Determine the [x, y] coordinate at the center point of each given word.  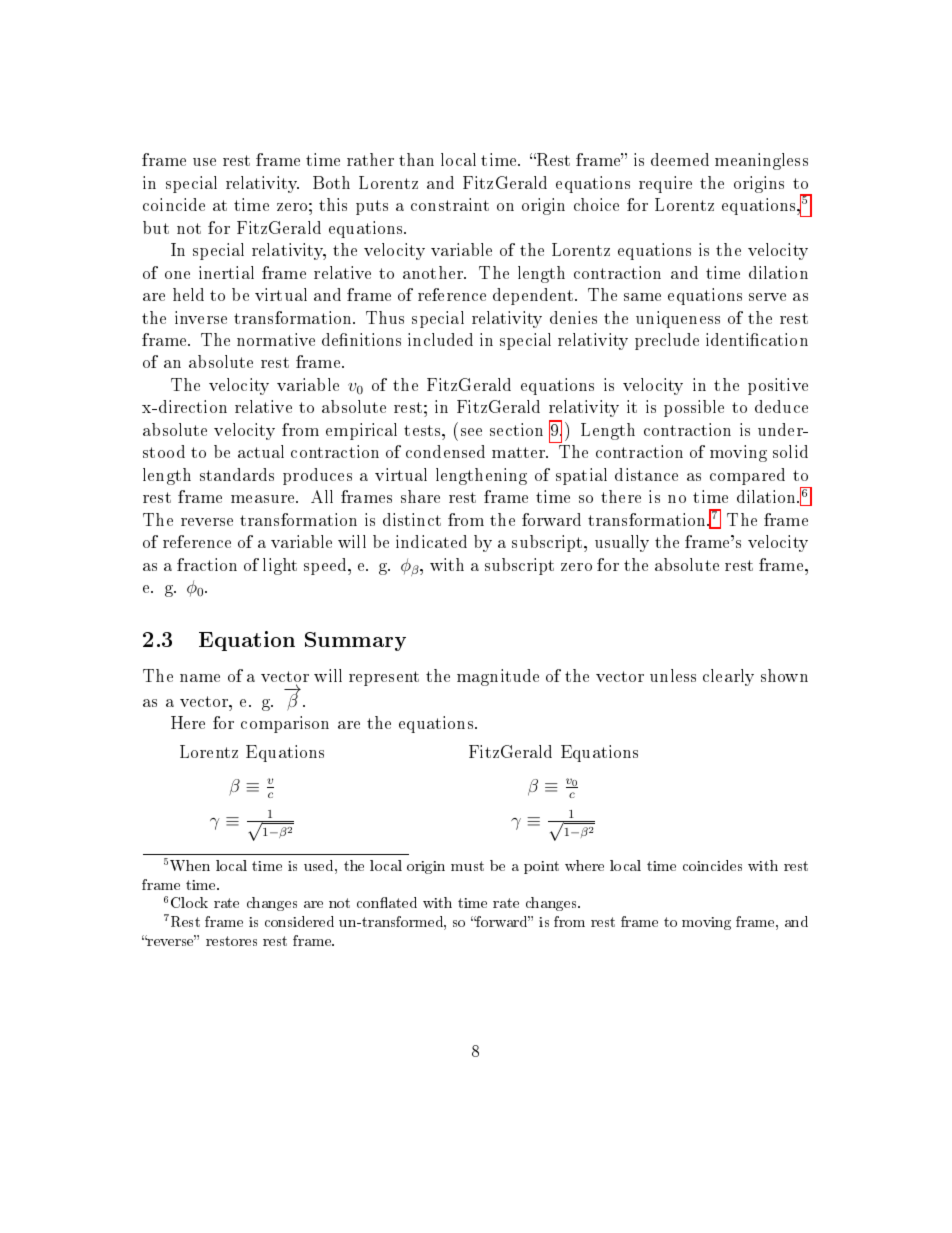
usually [622, 543]
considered [299, 921]
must [467, 866]
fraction [207, 564]
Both [331, 182]
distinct [412, 519]
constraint [450, 204]
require [665, 184]
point [541, 867]
